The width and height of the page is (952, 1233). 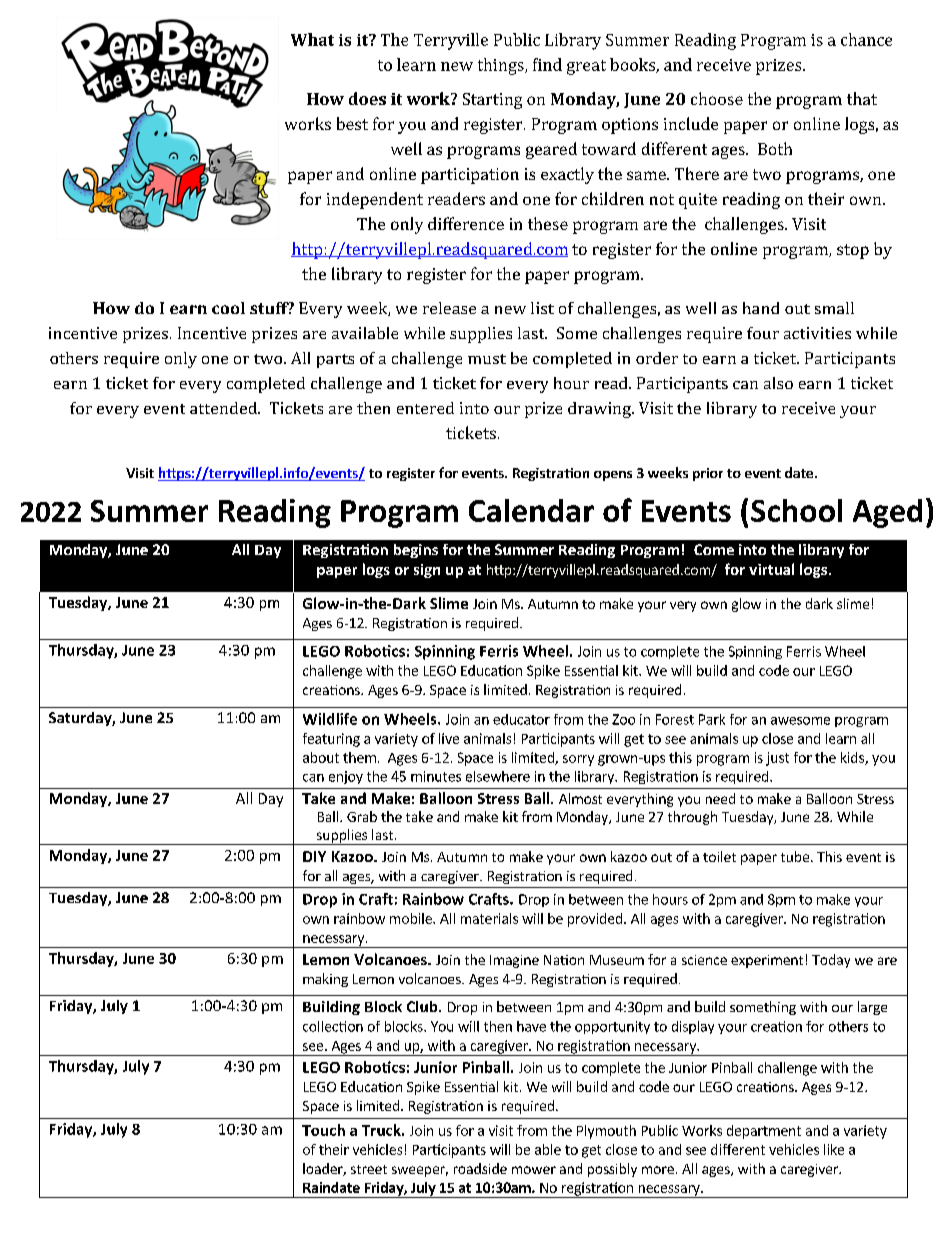 I want to click on What, so click(x=312, y=39).
